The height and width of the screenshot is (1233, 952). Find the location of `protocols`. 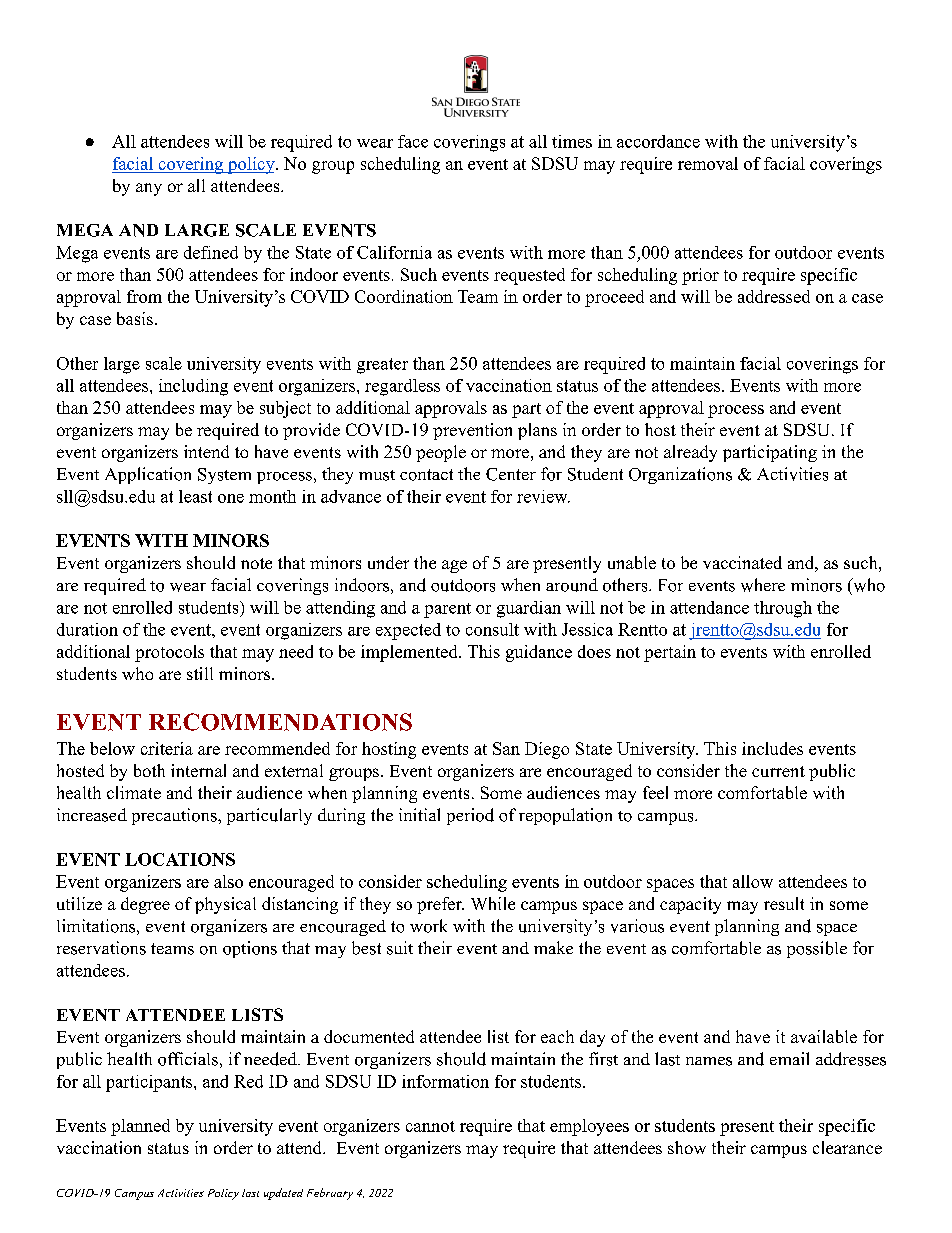

protocols is located at coordinates (169, 653).
